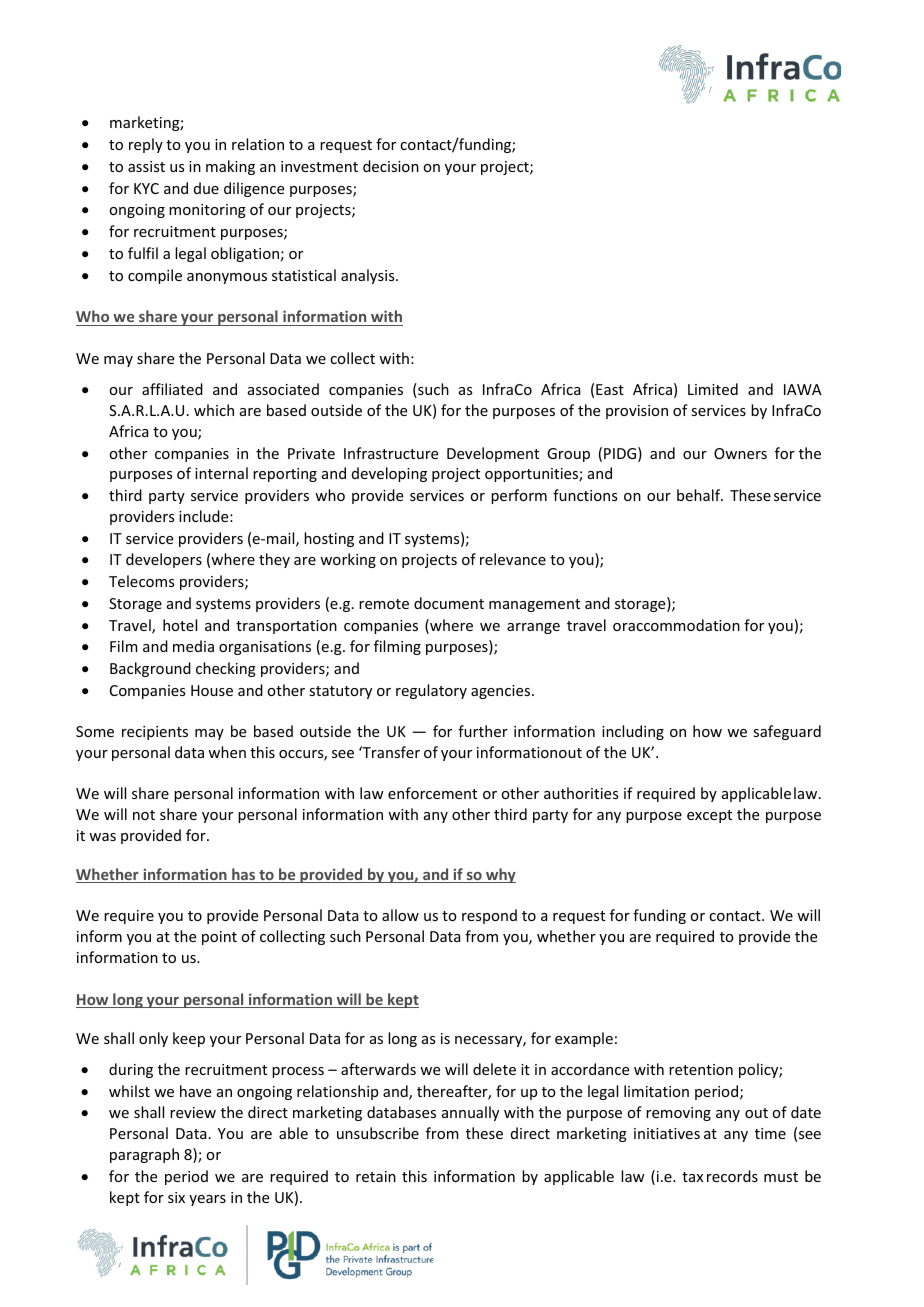 The height and width of the image is (1307, 924). I want to click on retain, so click(376, 1176).
